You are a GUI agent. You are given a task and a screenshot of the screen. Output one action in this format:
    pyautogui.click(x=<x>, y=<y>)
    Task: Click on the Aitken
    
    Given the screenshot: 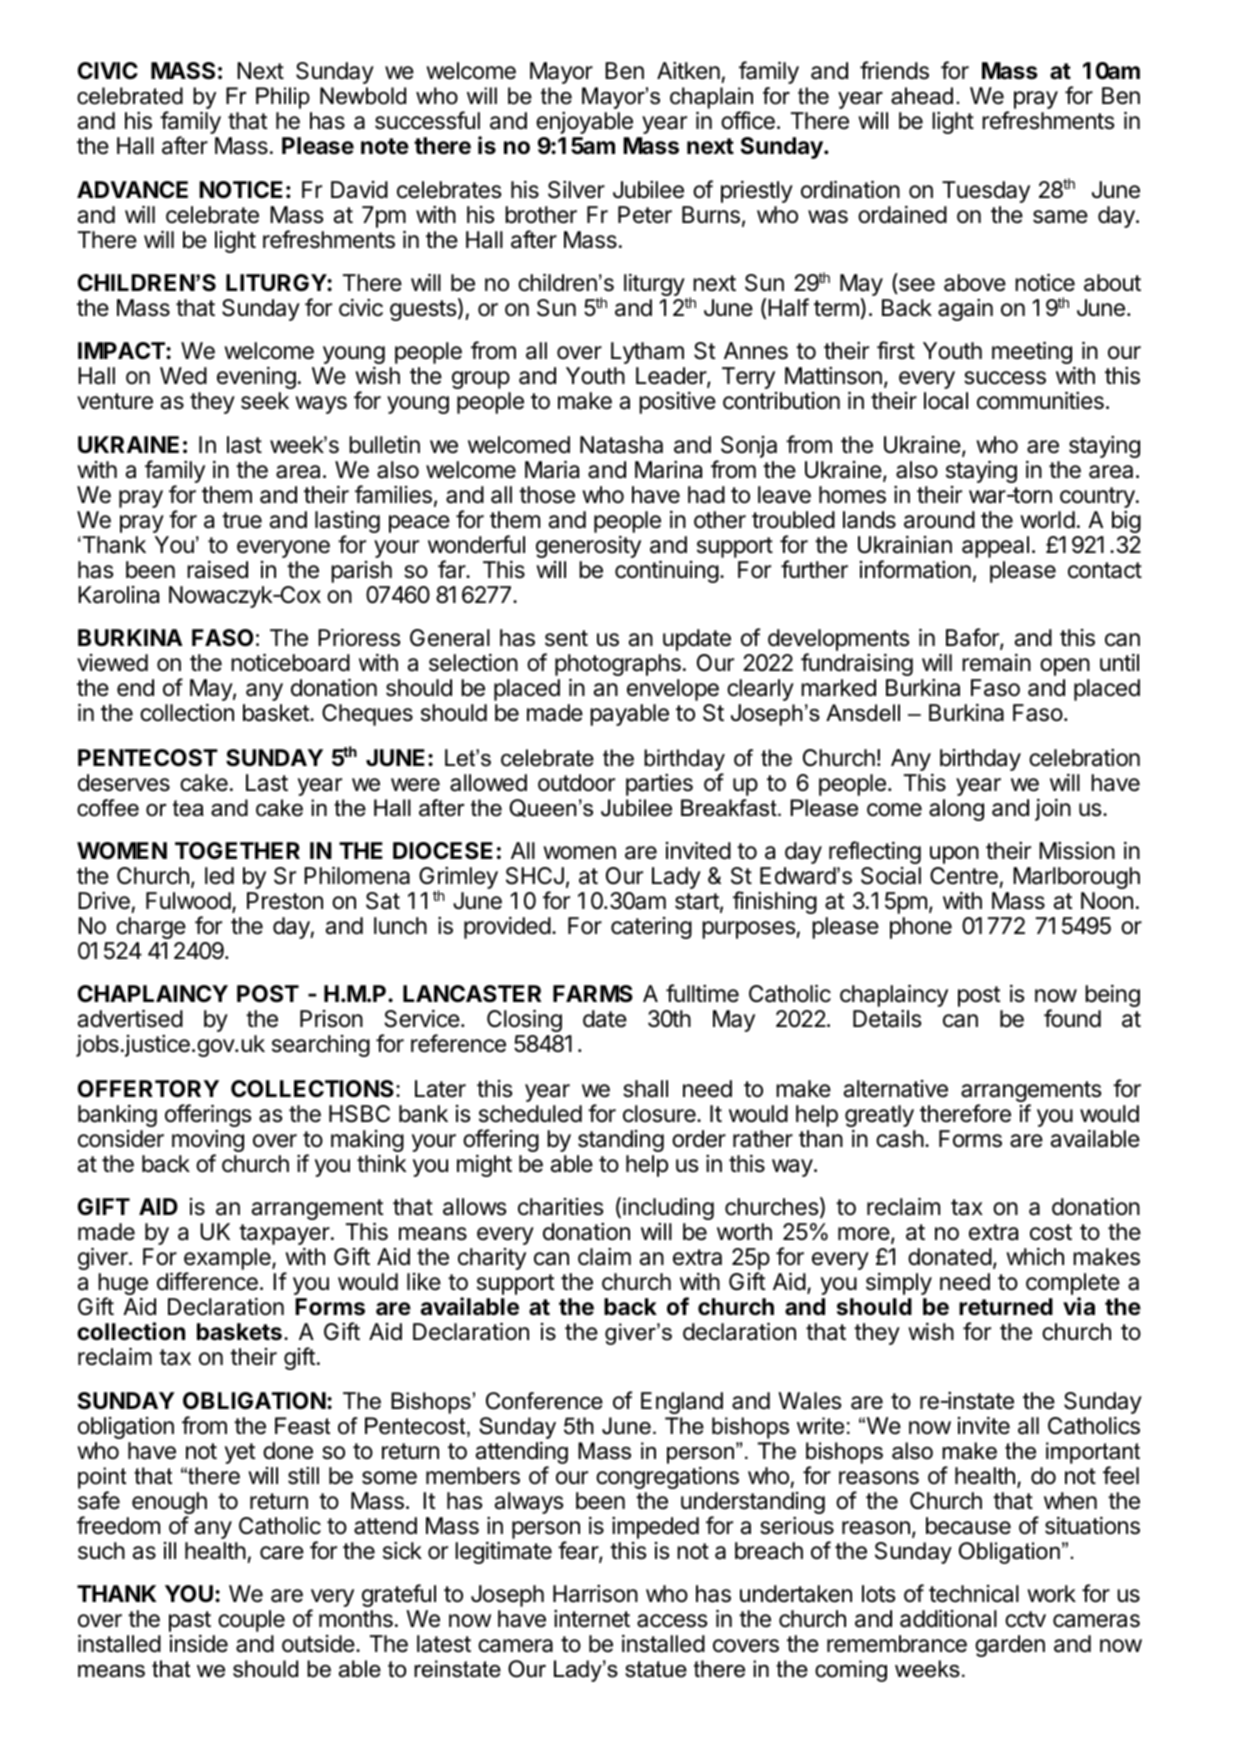 What is the action you would take?
    pyautogui.click(x=688, y=71)
